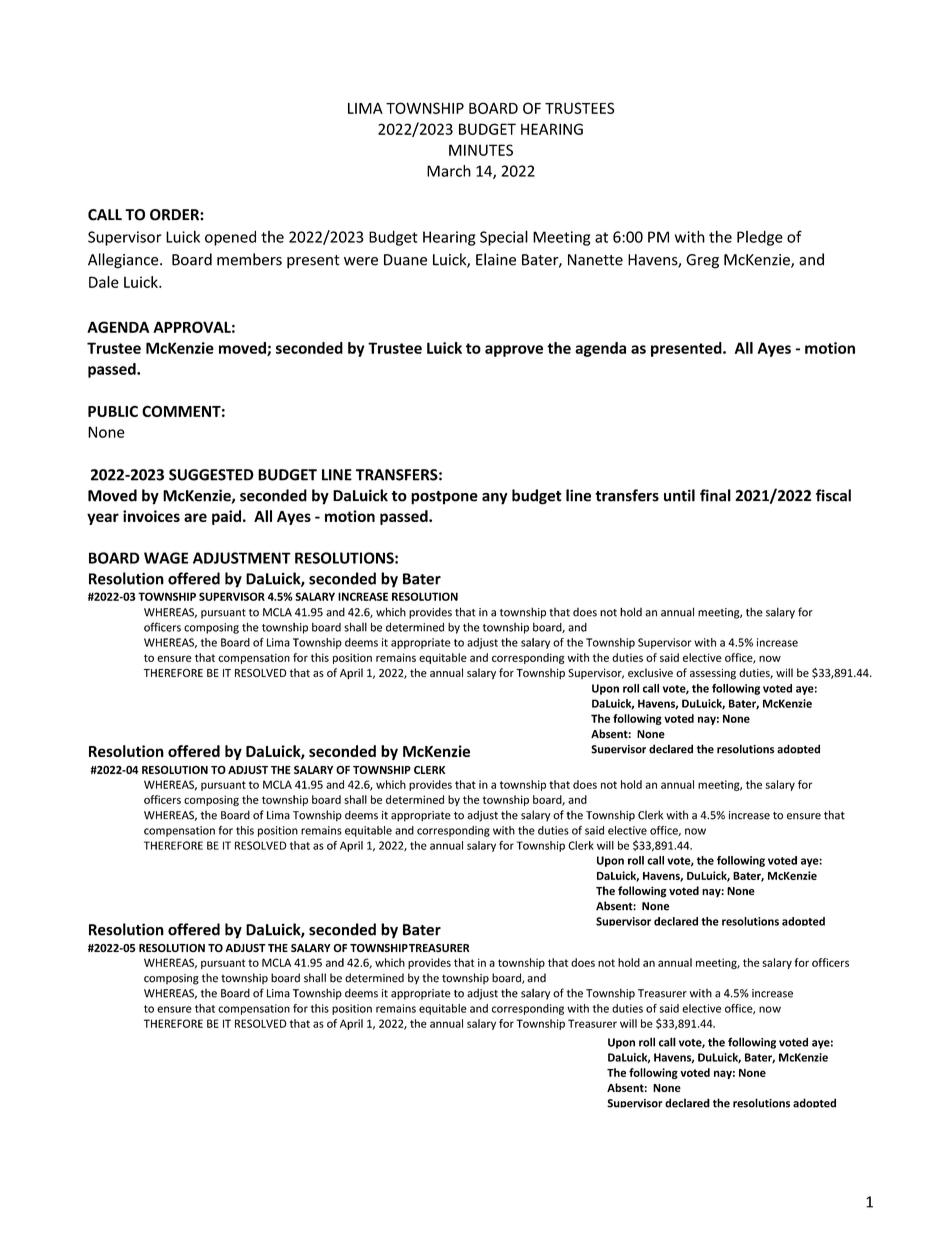 This document has height=1233, width=952. I want to click on opened, so click(230, 238).
